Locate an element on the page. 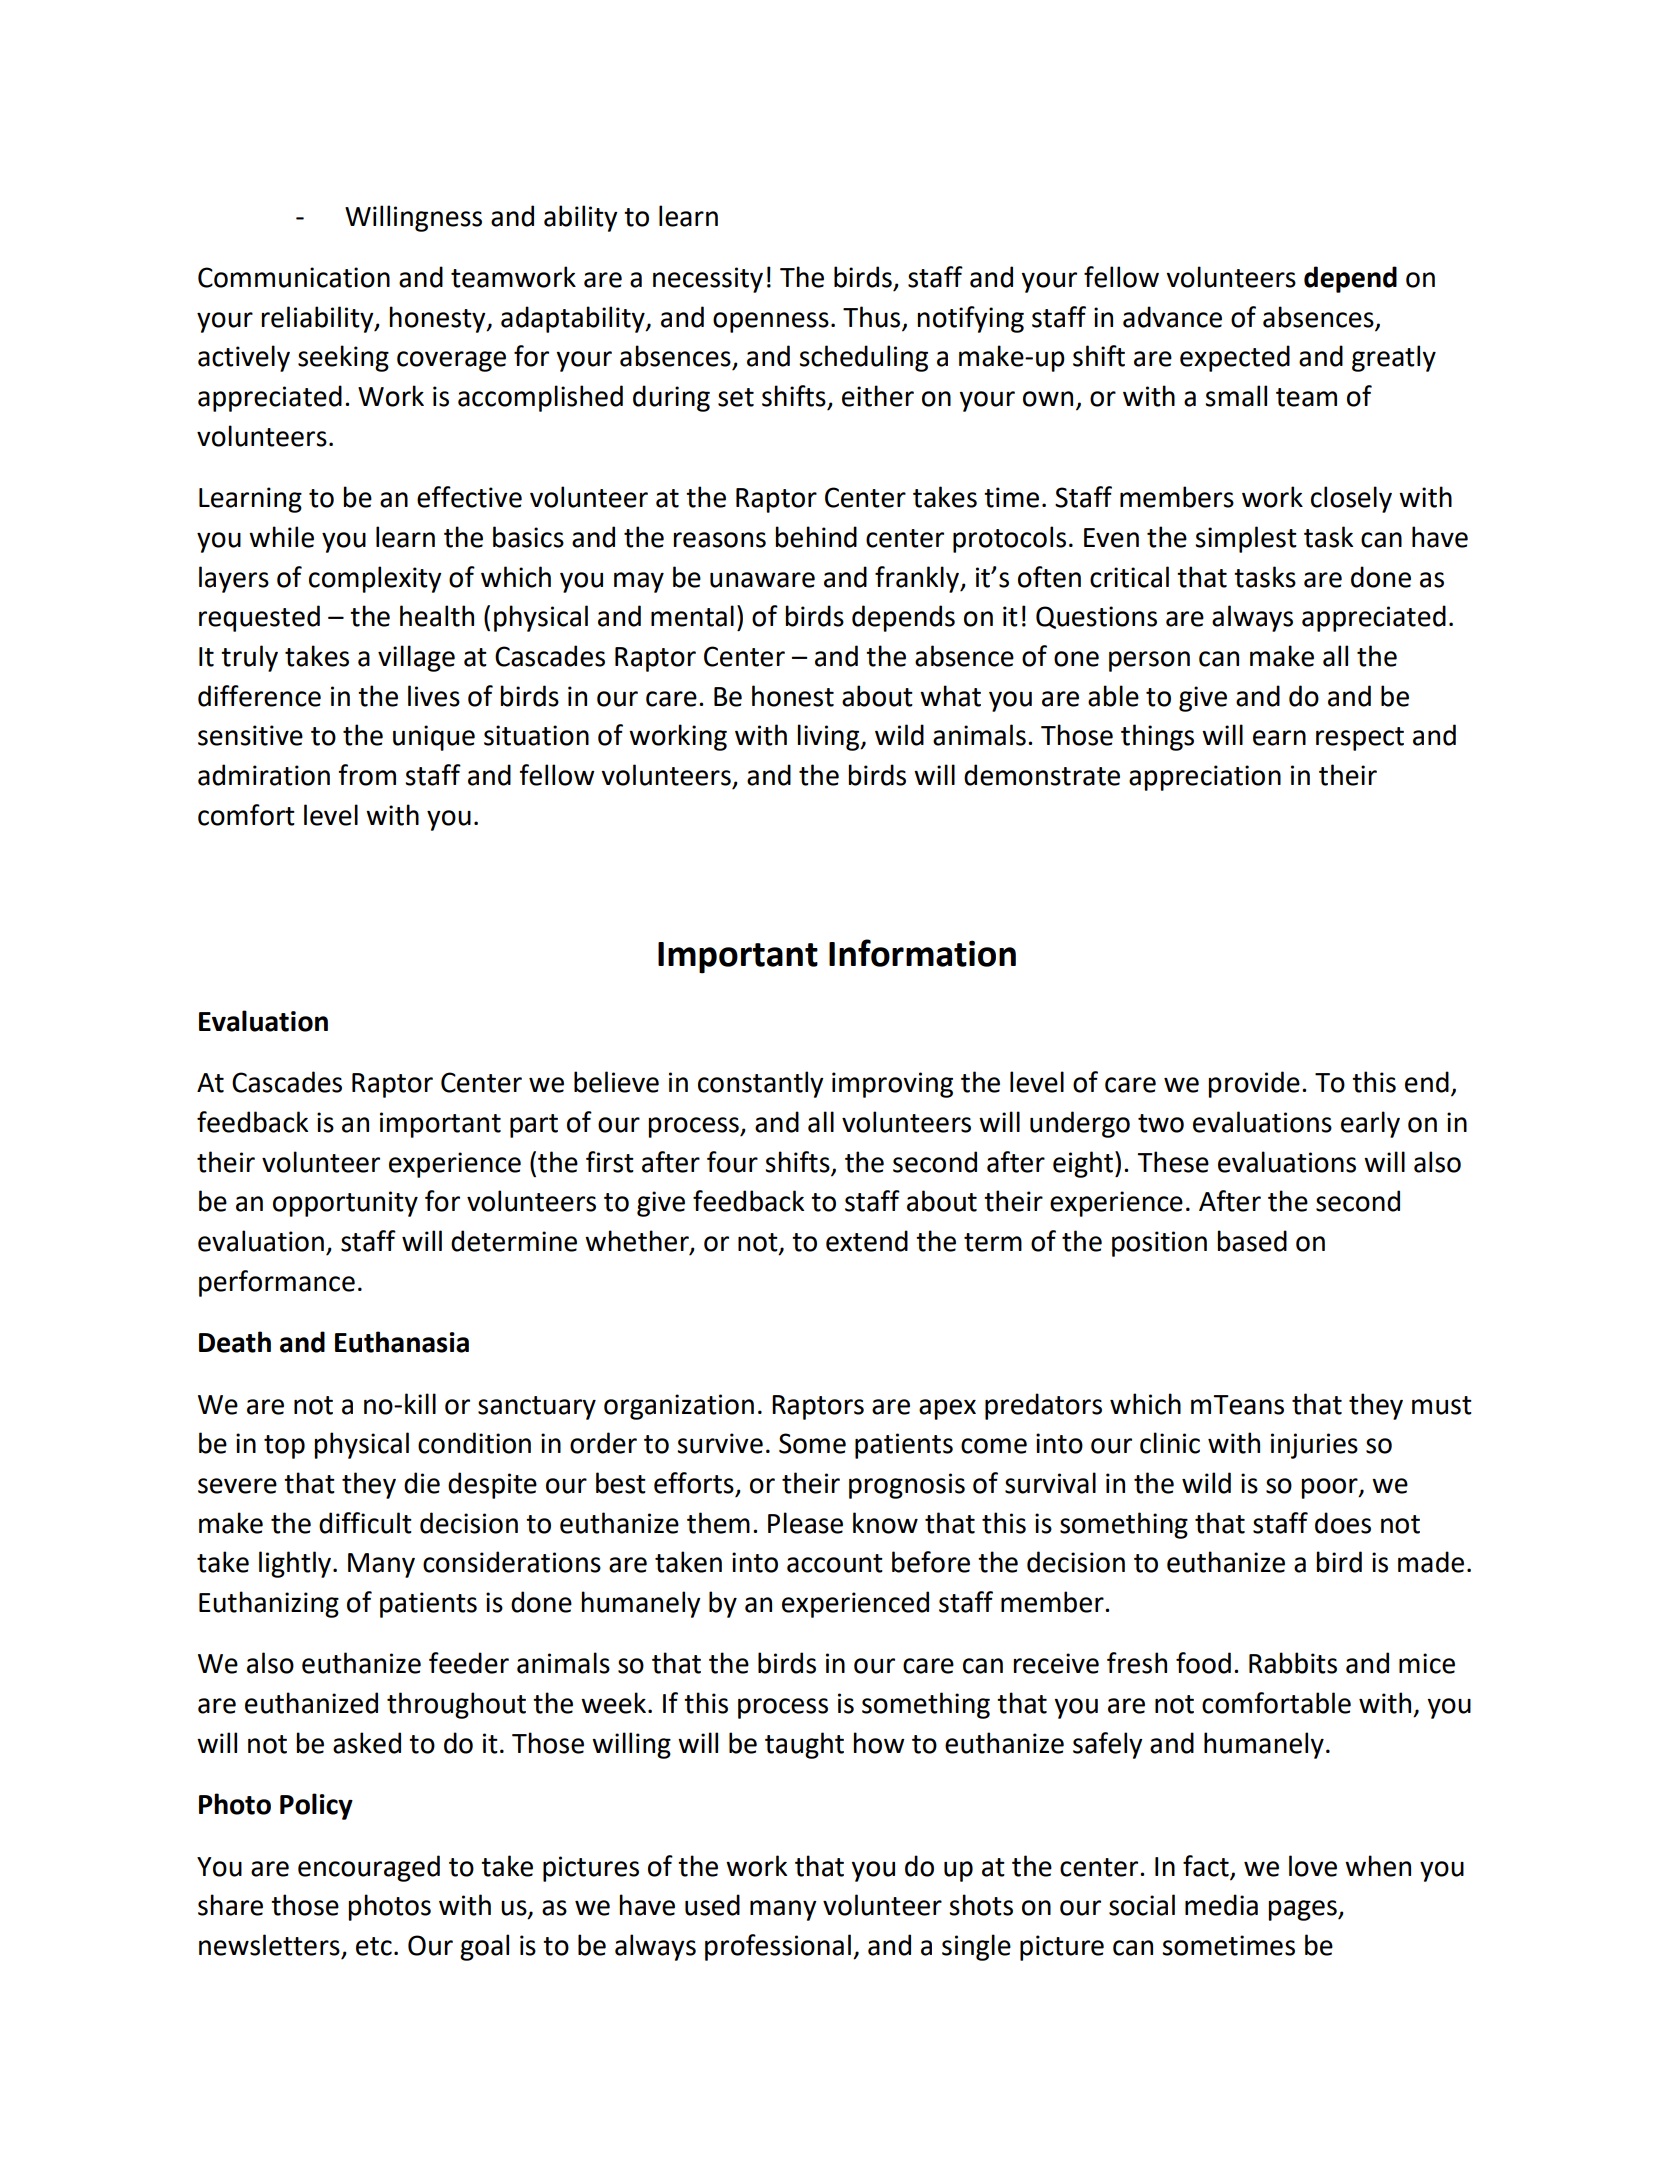 This image has height=2167, width=1674. professional is located at coordinates (778, 1947).
